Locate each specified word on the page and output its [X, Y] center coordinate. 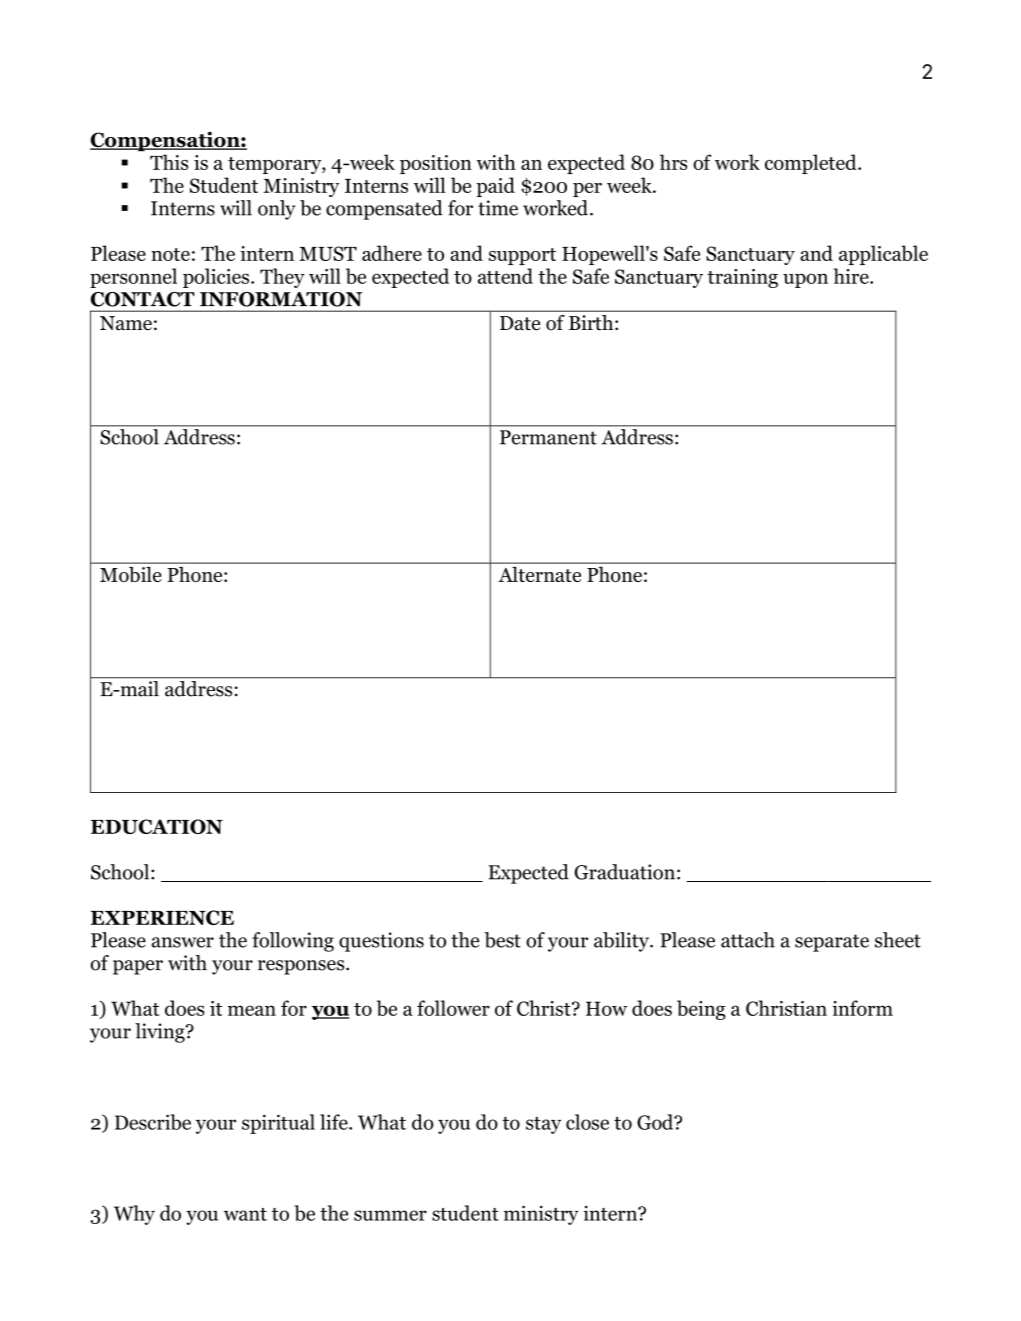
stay [543, 1125]
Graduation [624, 872]
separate [832, 943]
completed [812, 164]
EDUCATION [157, 826]
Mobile [130, 574]
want [245, 1214]
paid [495, 187]
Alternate [540, 574]
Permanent [548, 437]
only [277, 210]
